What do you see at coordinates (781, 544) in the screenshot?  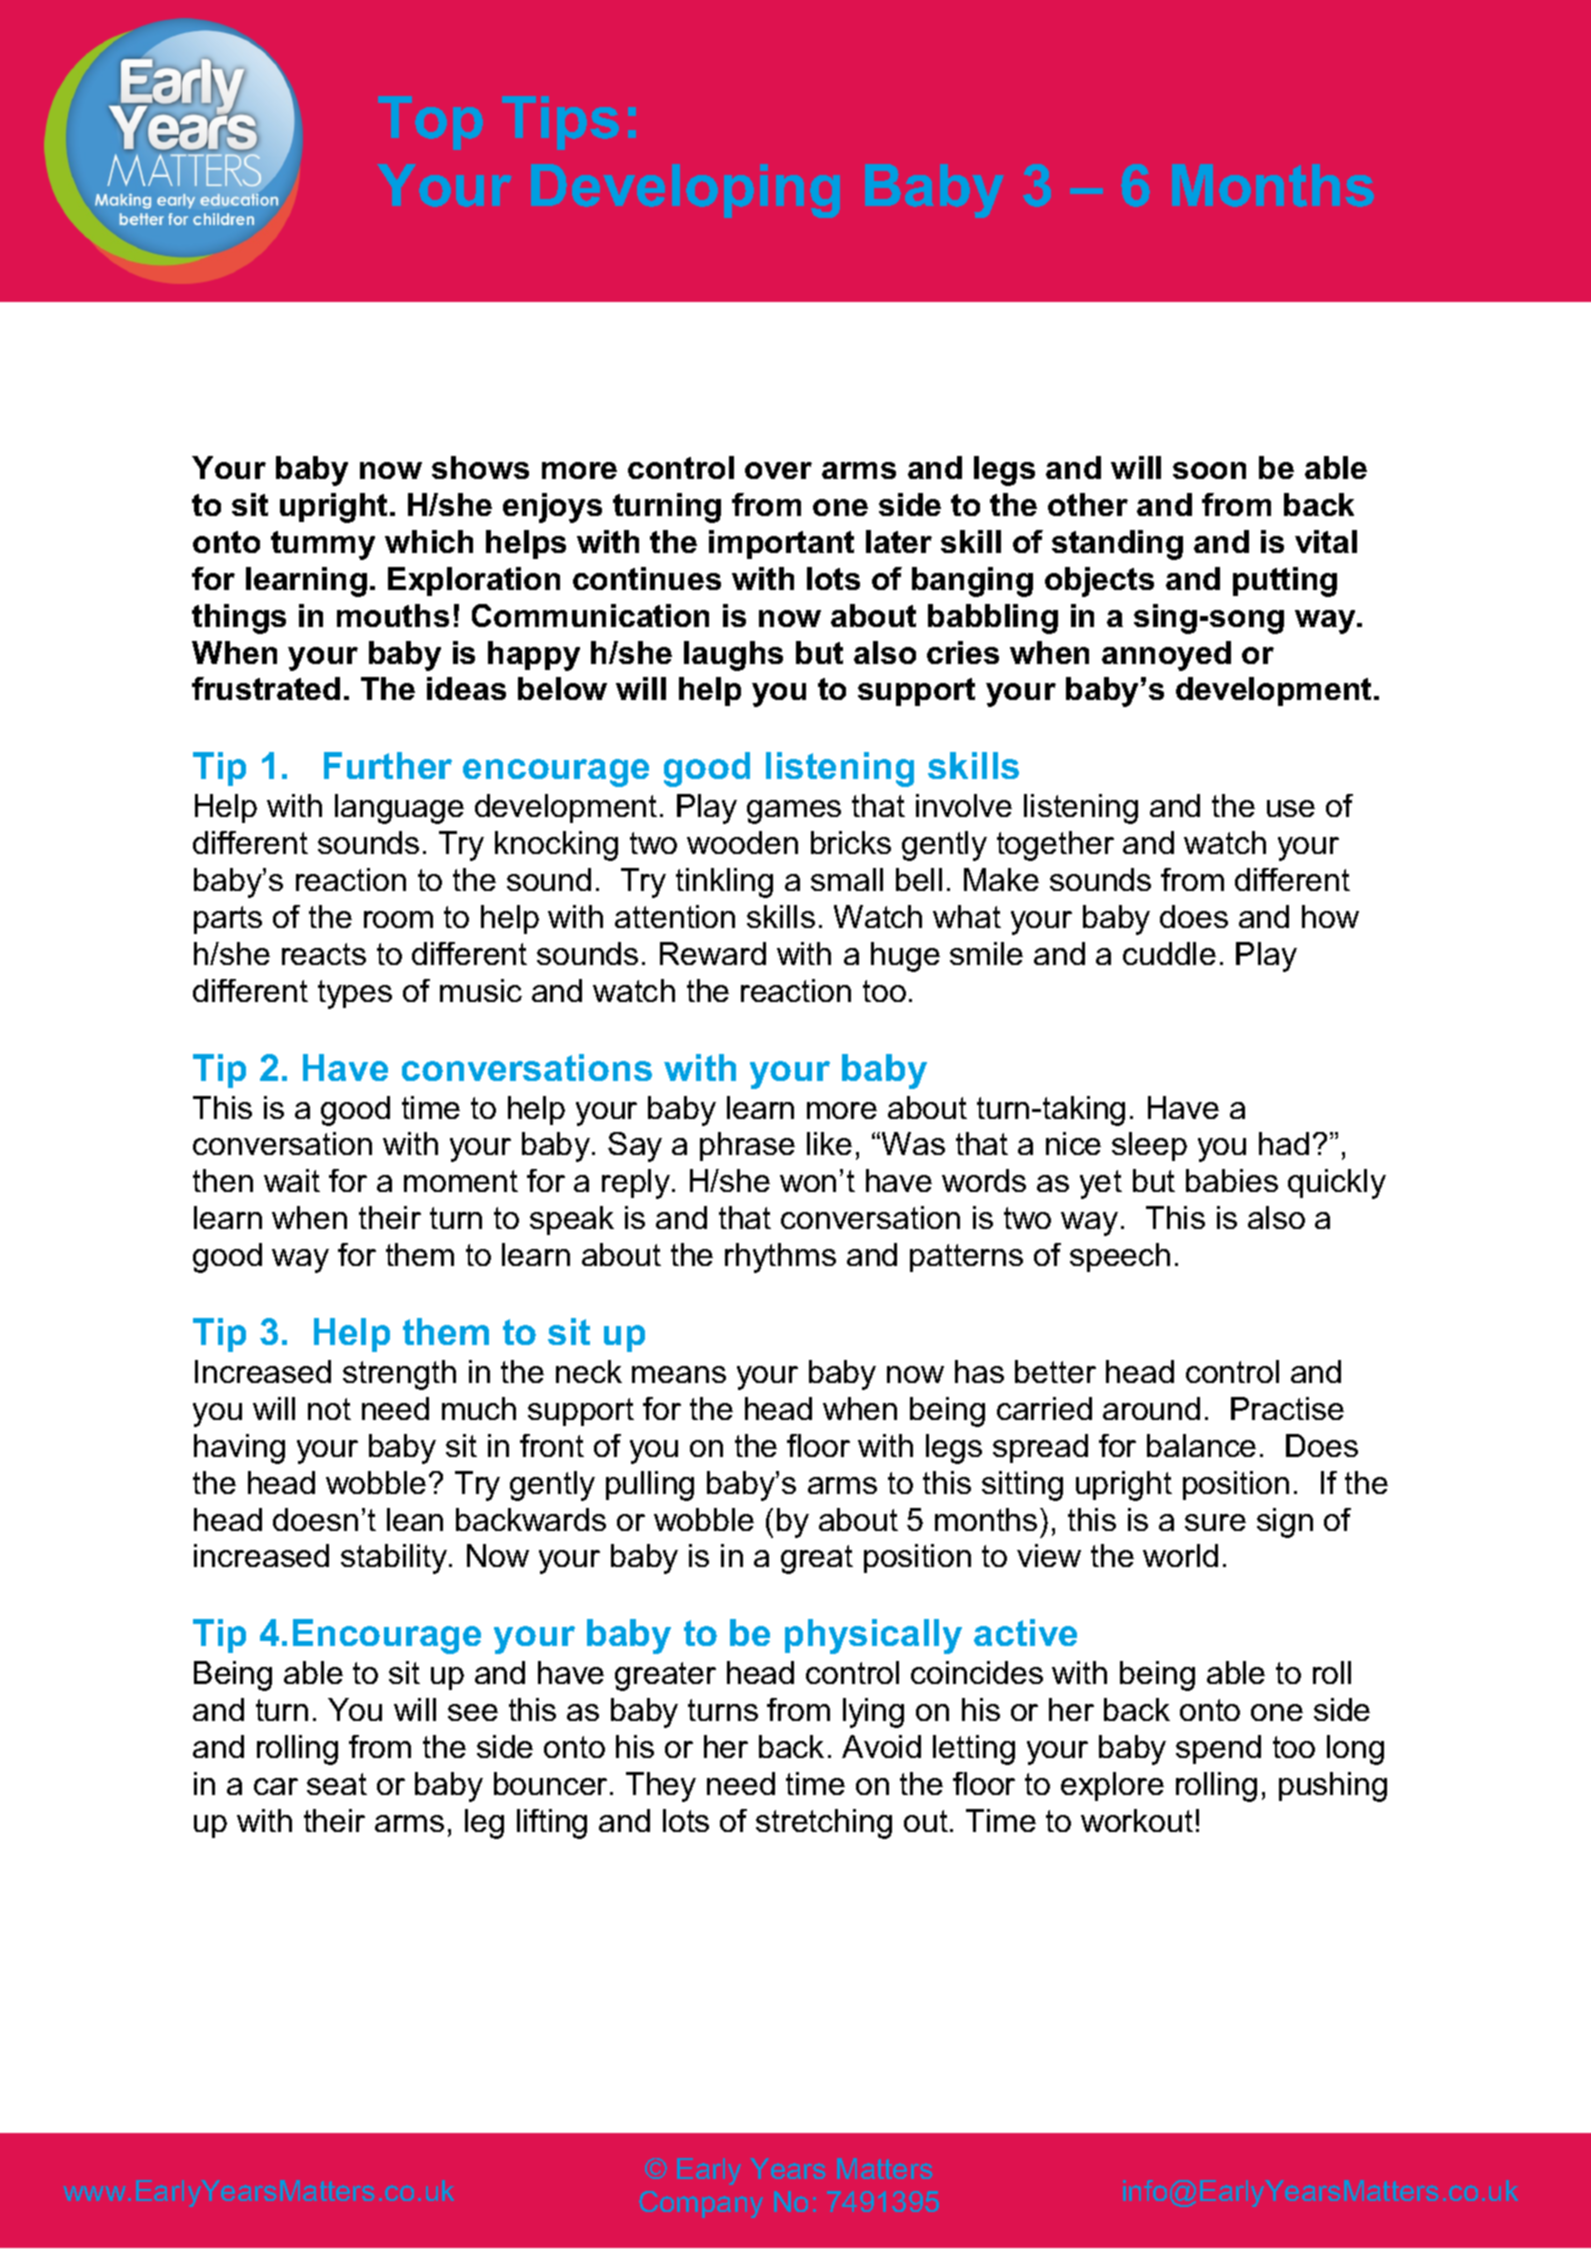 I see `important` at bounding box center [781, 544].
